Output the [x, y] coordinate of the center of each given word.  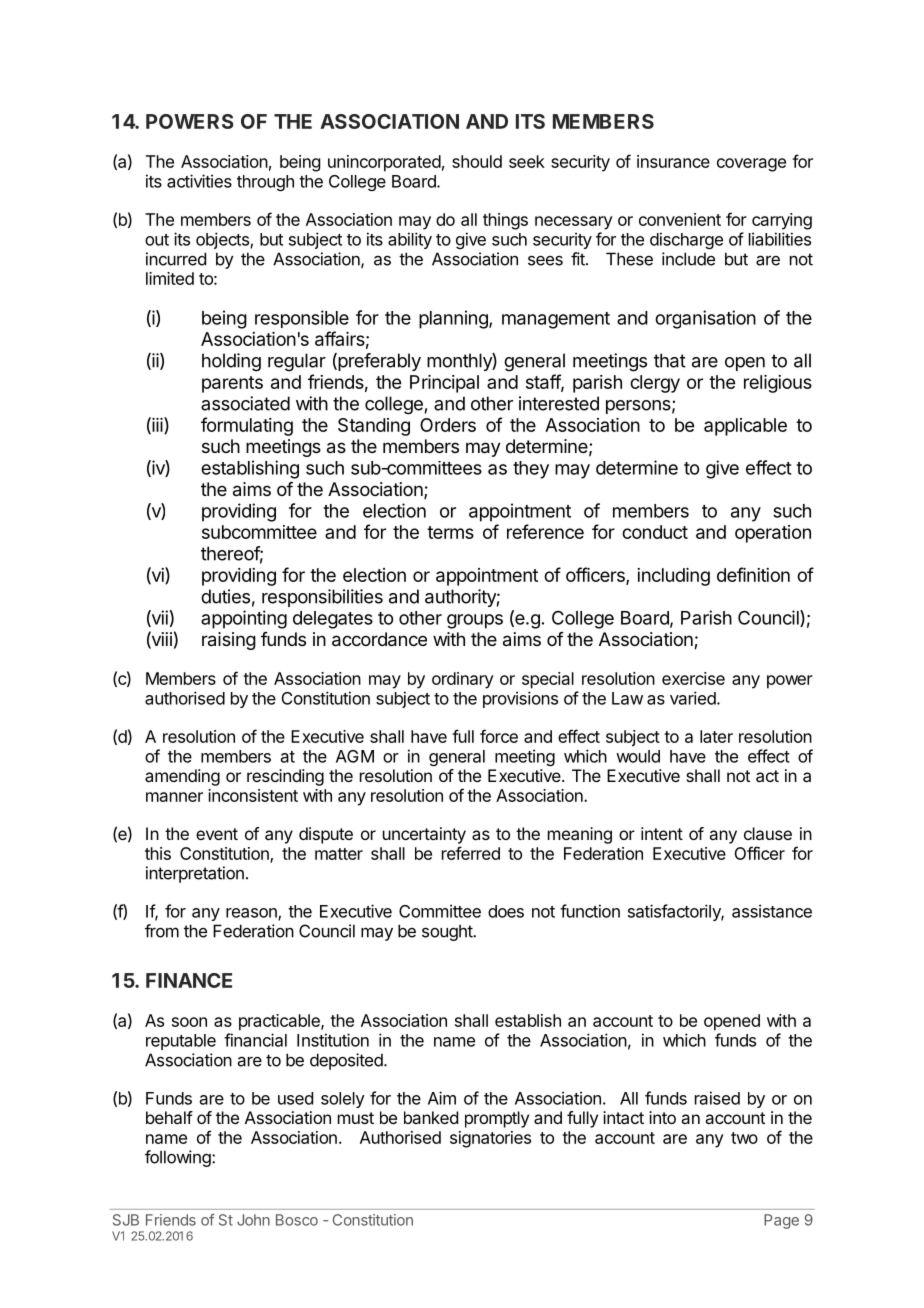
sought [448, 932]
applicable [745, 427]
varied [694, 698]
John [253, 1220]
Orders [448, 425]
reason [252, 914]
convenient [680, 219]
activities [199, 181]
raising [229, 641]
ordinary [463, 680]
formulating [247, 426]
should [477, 161]
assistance [772, 911]
